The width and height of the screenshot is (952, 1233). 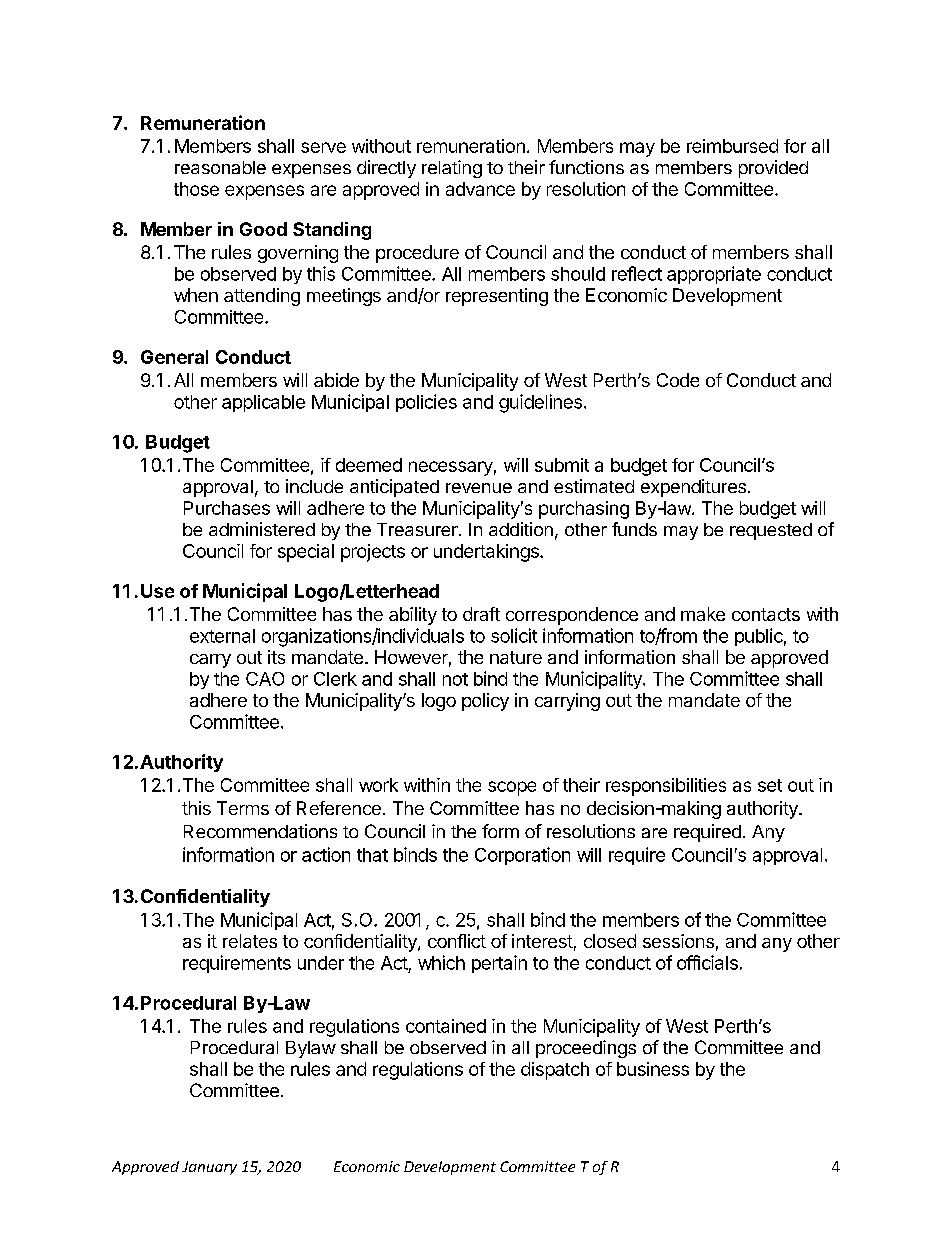 I want to click on conflict, so click(x=457, y=941).
